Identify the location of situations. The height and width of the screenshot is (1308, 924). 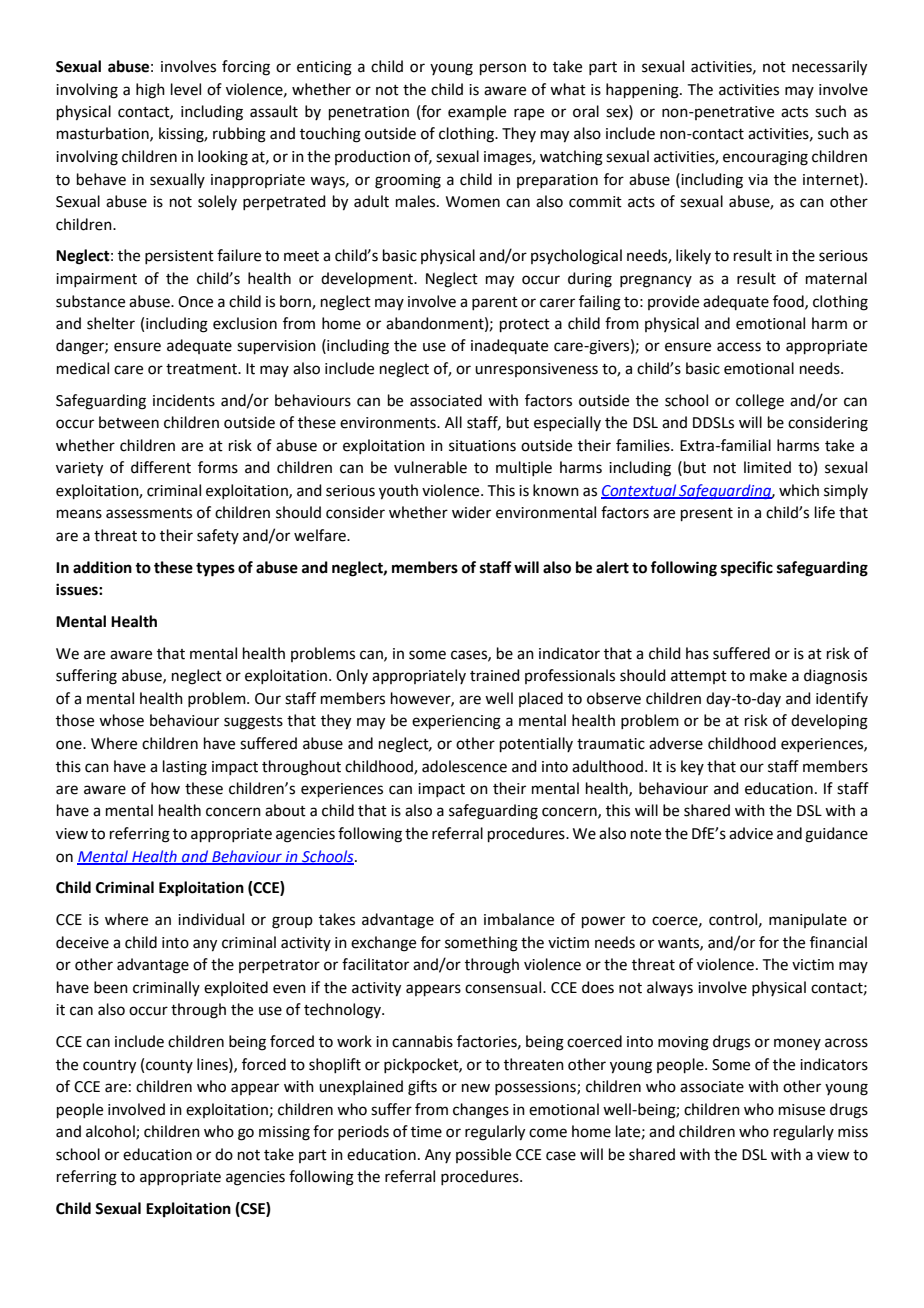
(482, 446).
